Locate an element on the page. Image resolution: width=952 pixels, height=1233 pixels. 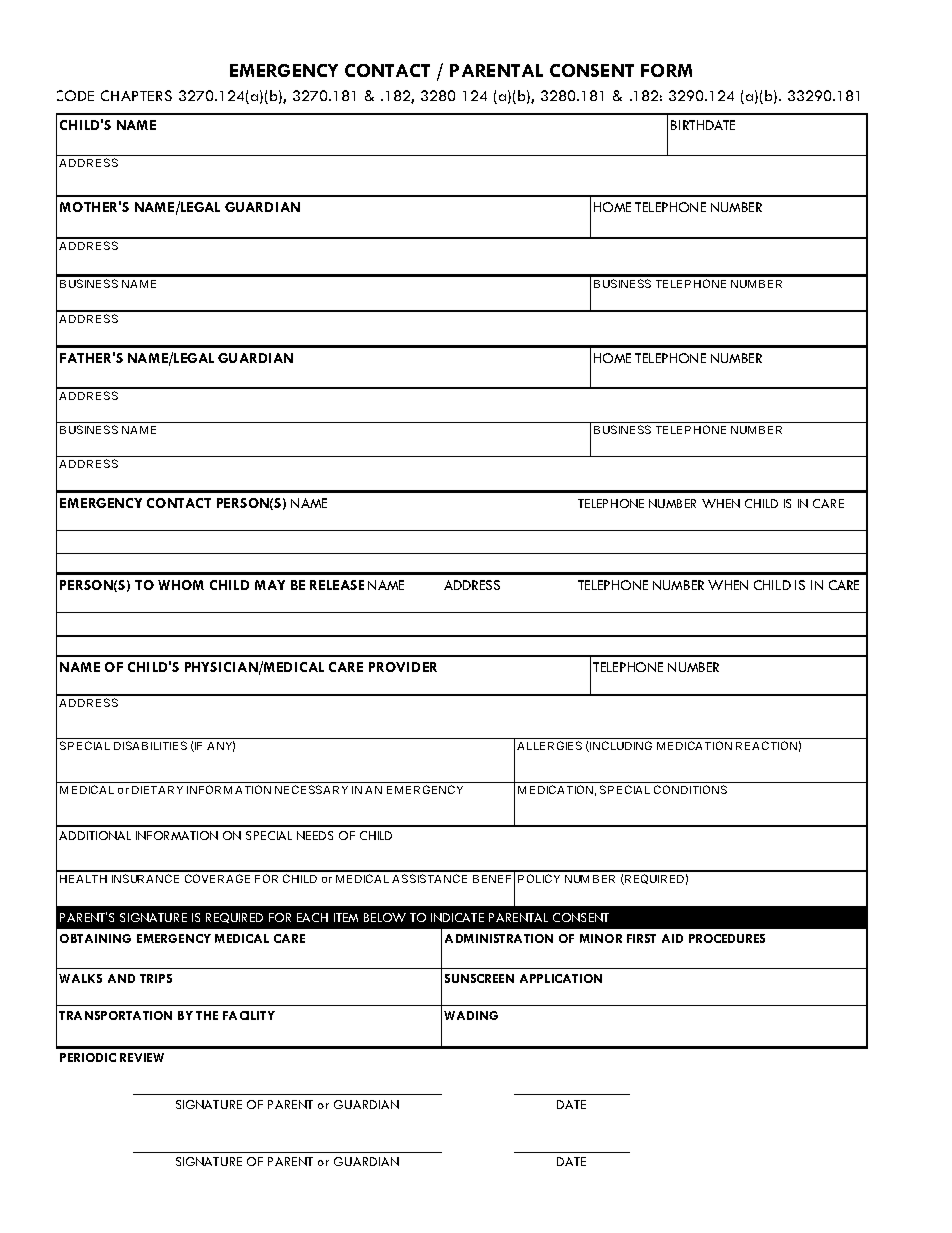
CHAPTERS is located at coordinates (136, 95).
